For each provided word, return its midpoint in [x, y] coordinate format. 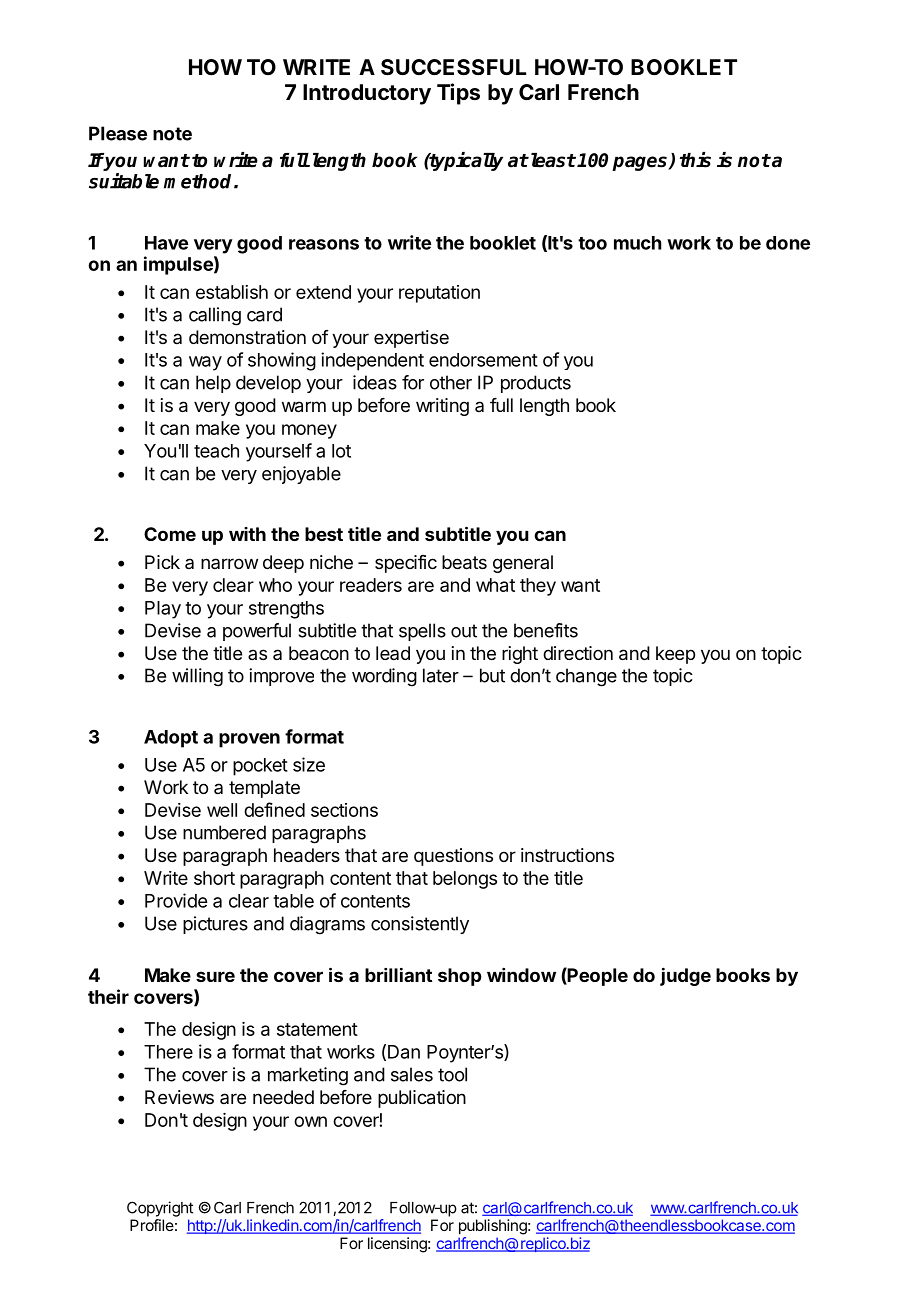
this [695, 160]
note [172, 134]
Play [163, 610]
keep [675, 655]
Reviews [179, 1097]
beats [464, 562]
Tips [458, 94]
